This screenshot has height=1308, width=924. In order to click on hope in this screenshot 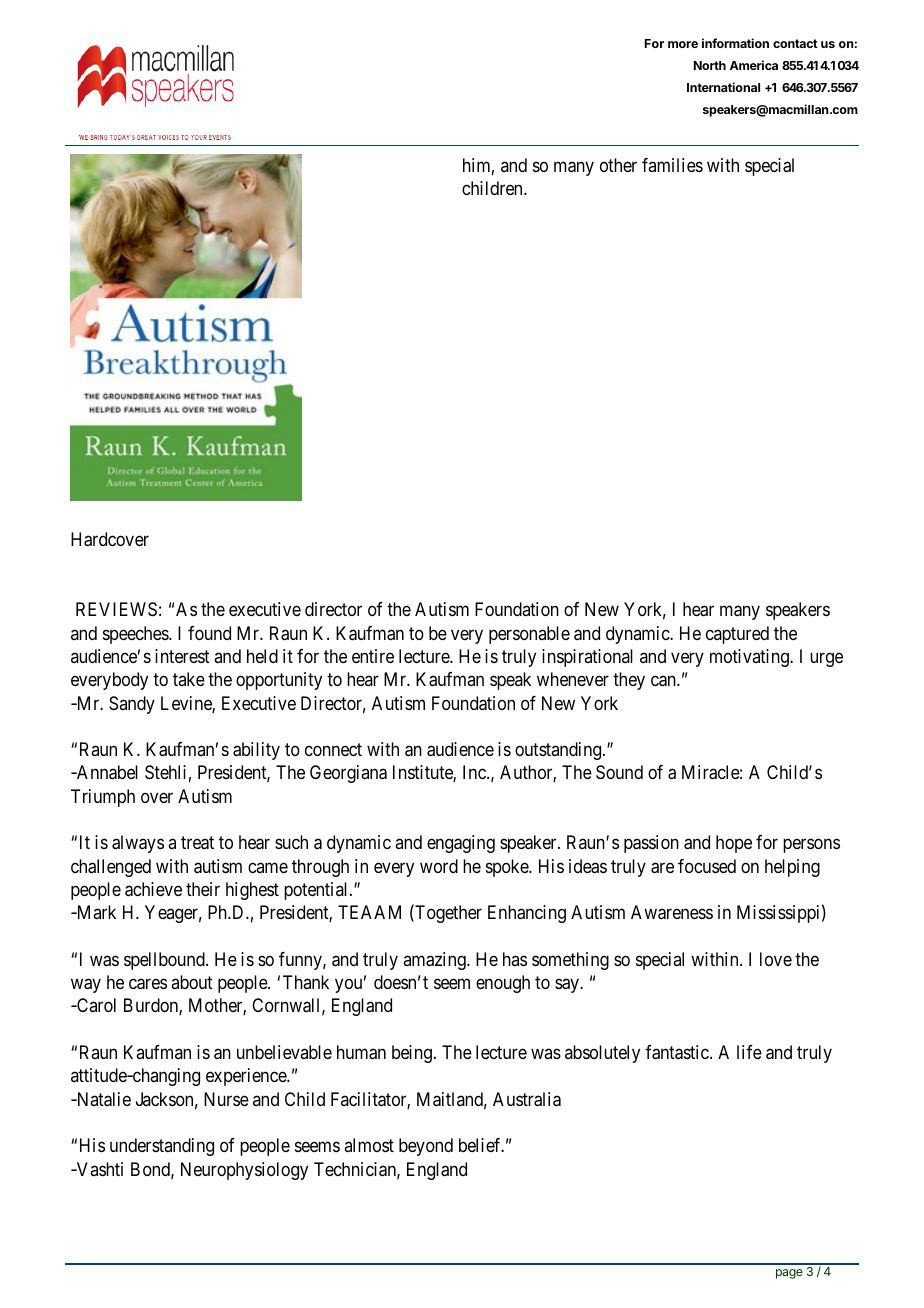, I will do `click(734, 844)`.
